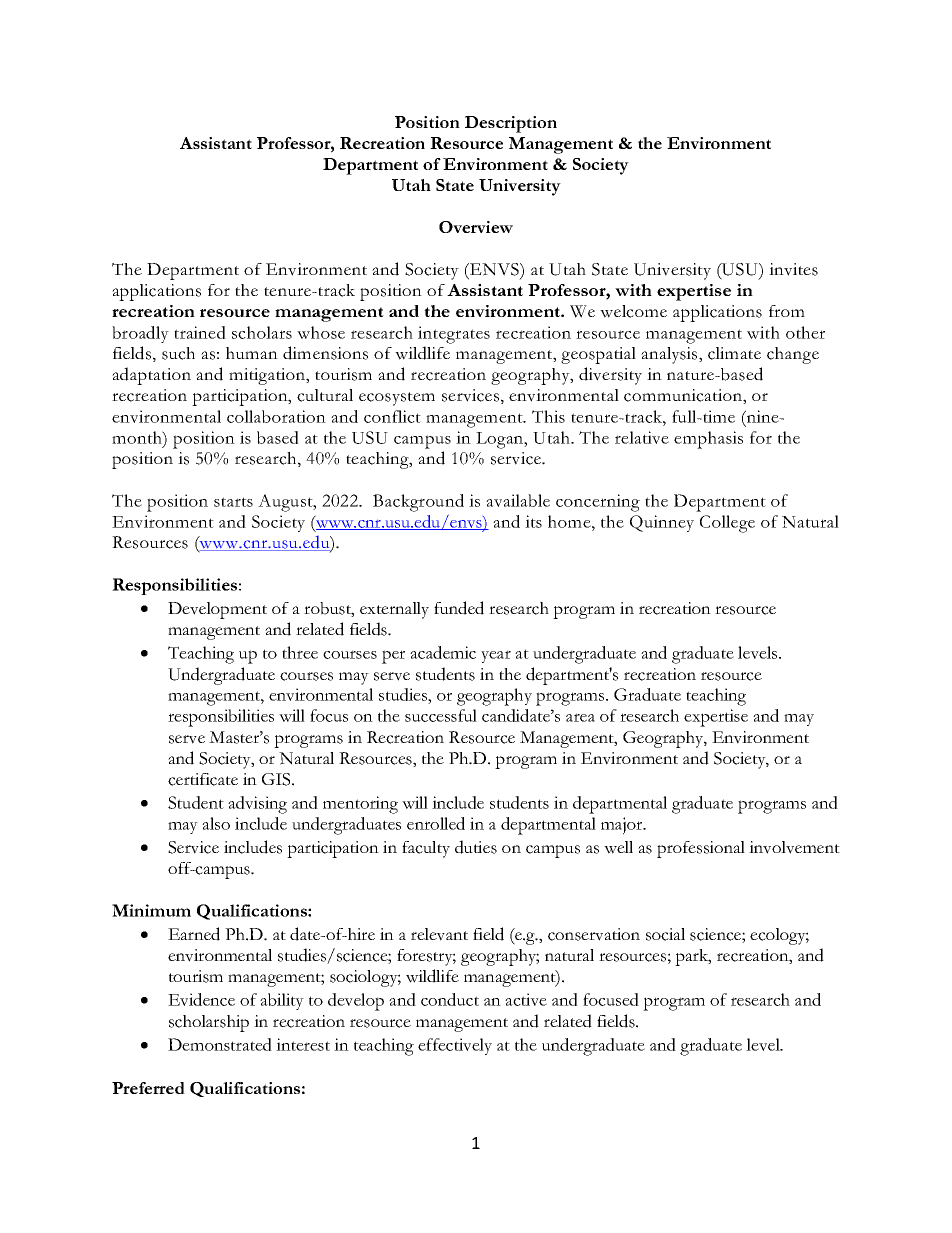  What do you see at coordinates (220, 1044) in the screenshot?
I see `Demonstrated` at bounding box center [220, 1044].
